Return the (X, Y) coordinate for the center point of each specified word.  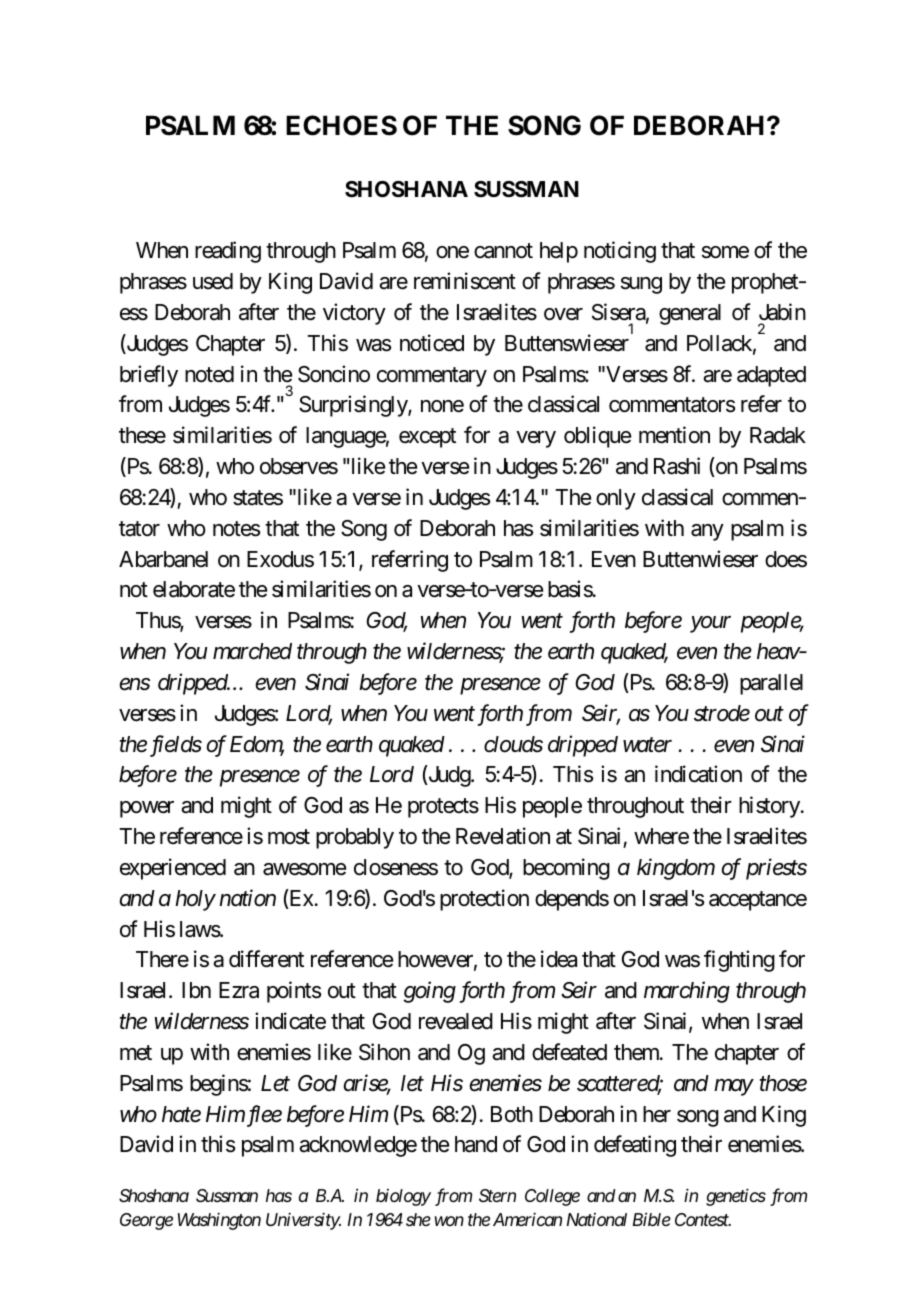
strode (722, 713)
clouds (513, 744)
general (690, 314)
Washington (219, 1221)
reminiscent (465, 281)
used (213, 281)
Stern (497, 1195)
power (147, 809)
